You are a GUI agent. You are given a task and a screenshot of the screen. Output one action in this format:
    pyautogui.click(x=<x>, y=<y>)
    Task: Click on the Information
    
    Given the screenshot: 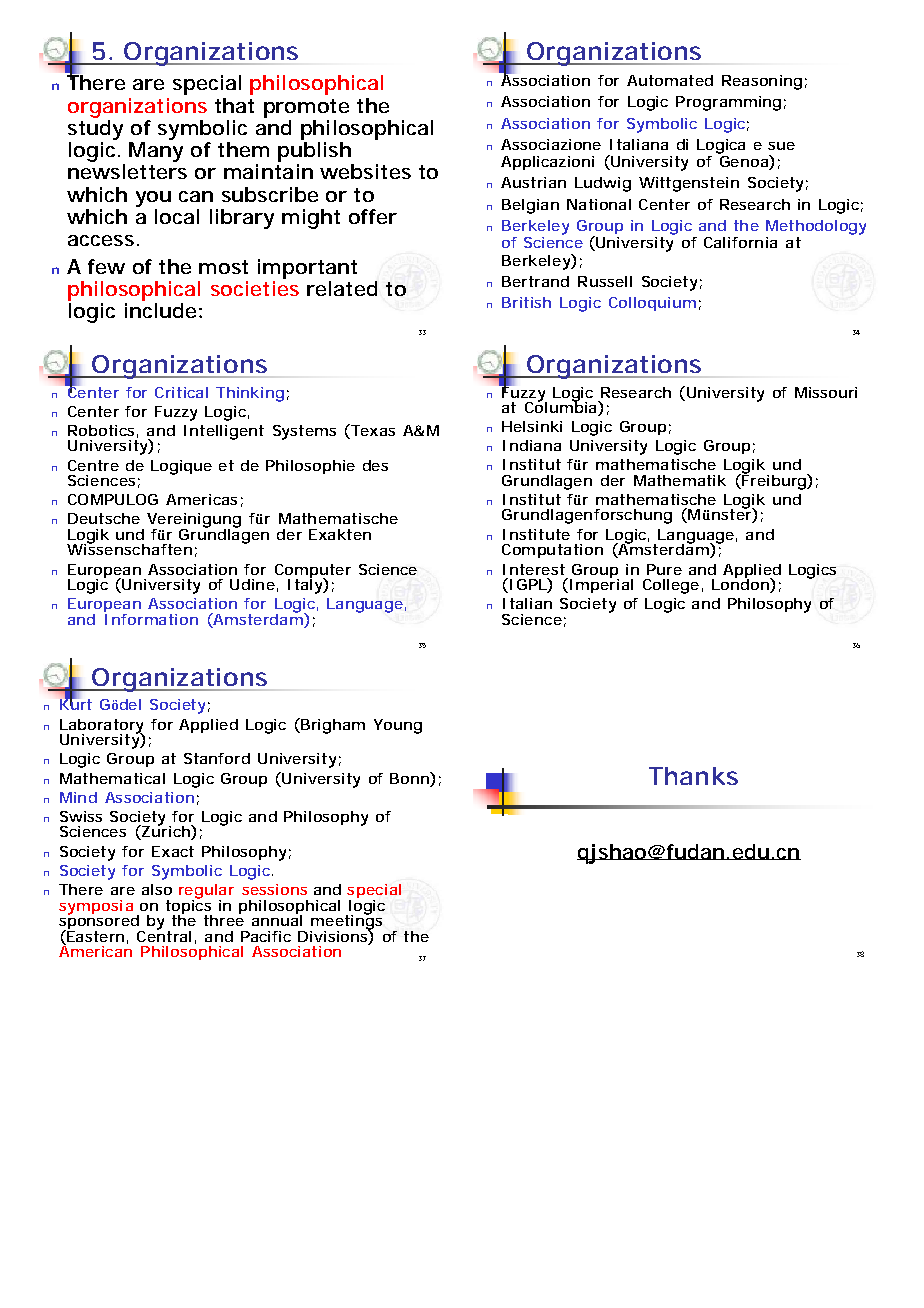 What is the action you would take?
    pyautogui.click(x=151, y=618)
